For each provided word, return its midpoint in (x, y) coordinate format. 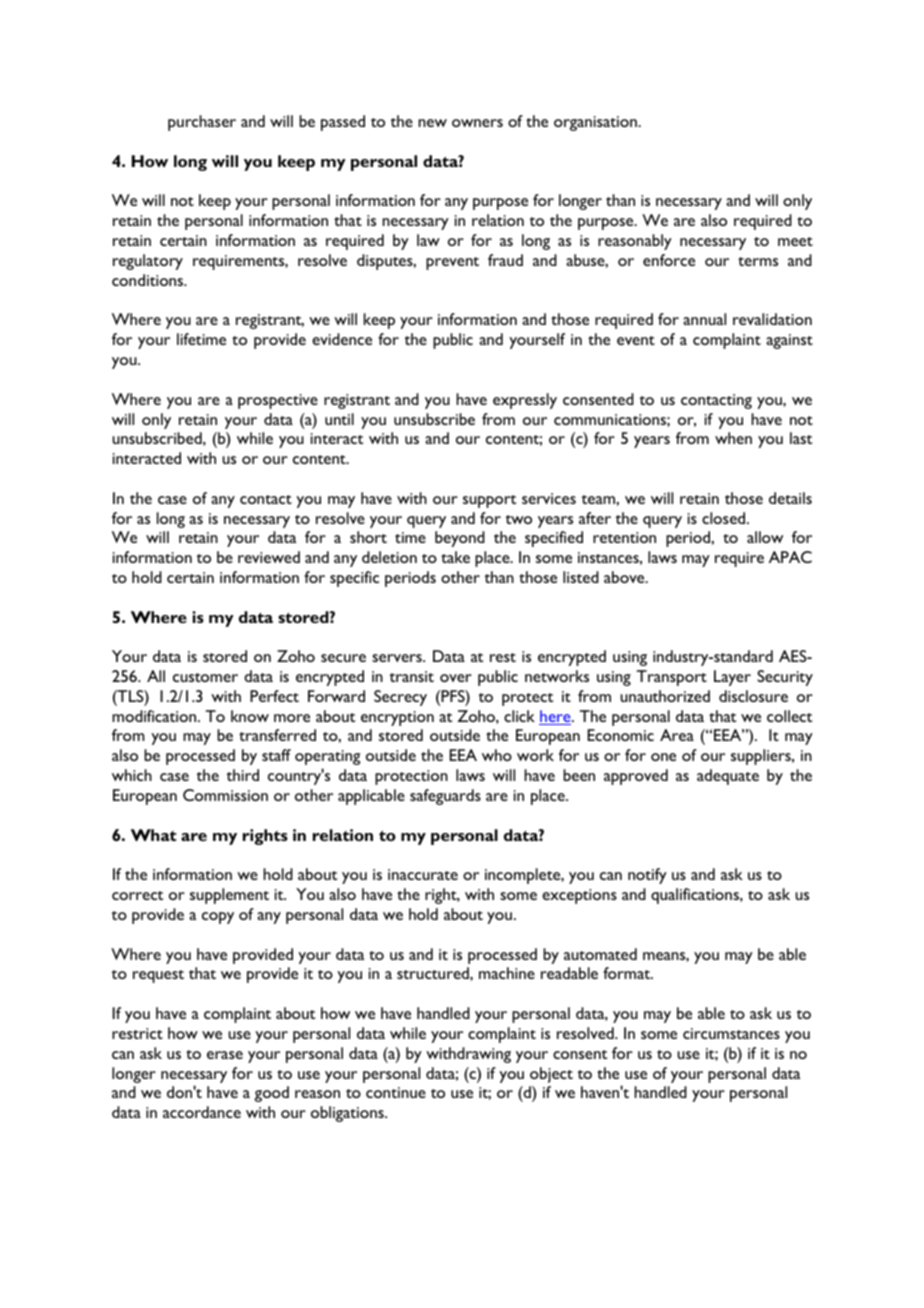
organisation (596, 123)
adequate (728, 777)
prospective (278, 401)
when (733, 438)
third (242, 775)
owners (477, 123)
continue (396, 1092)
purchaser (202, 123)
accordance (202, 1112)
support (489, 501)
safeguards (445, 797)
